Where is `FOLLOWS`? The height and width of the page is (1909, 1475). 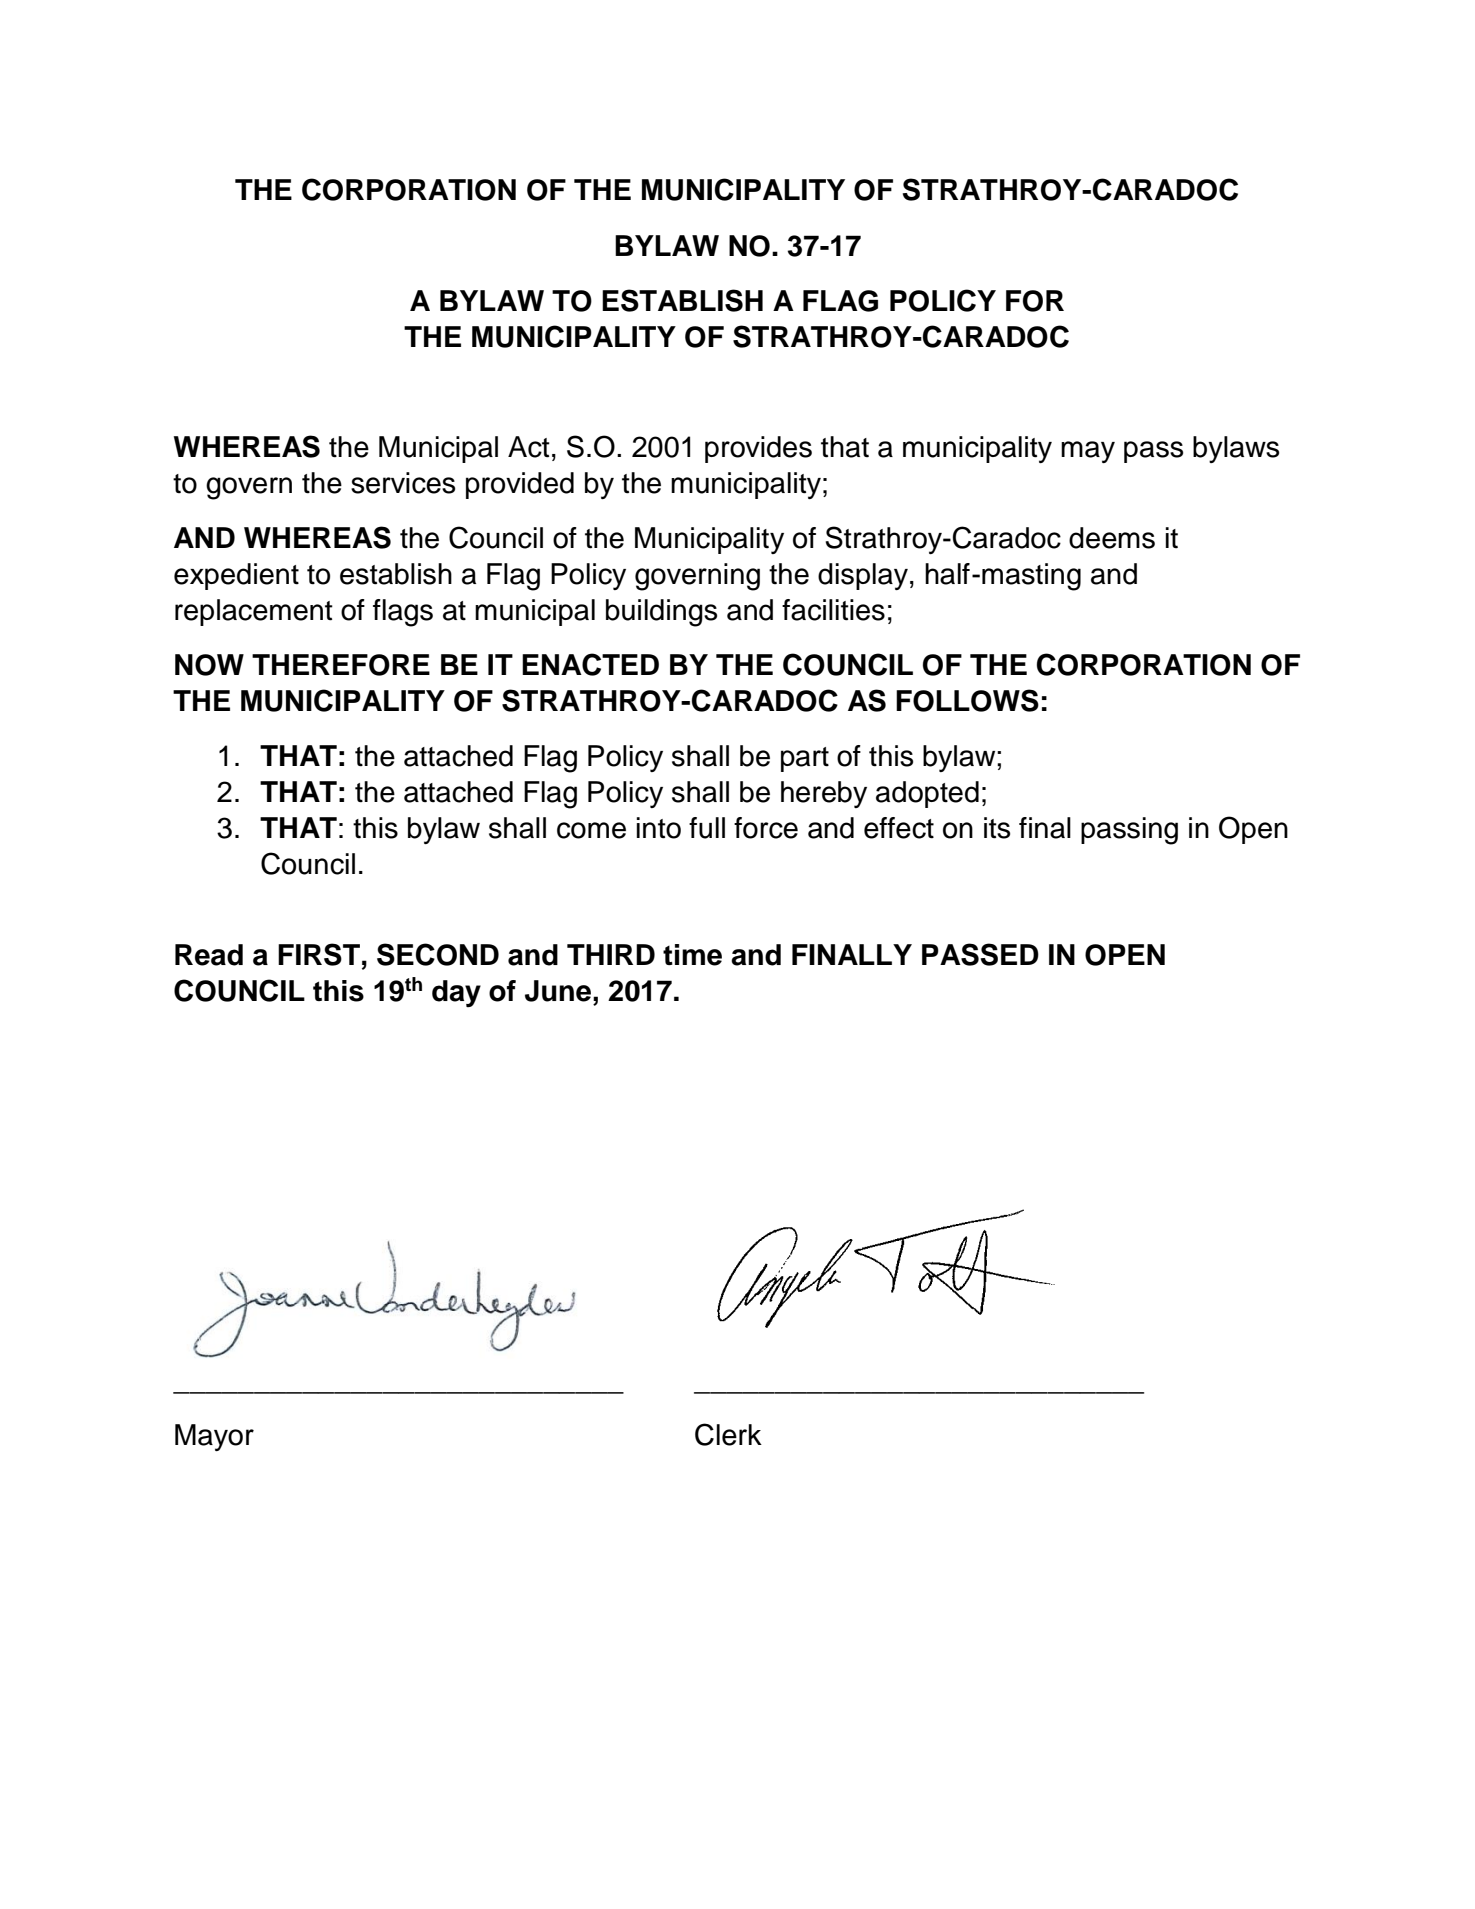
FOLLOWS is located at coordinates (967, 700).
